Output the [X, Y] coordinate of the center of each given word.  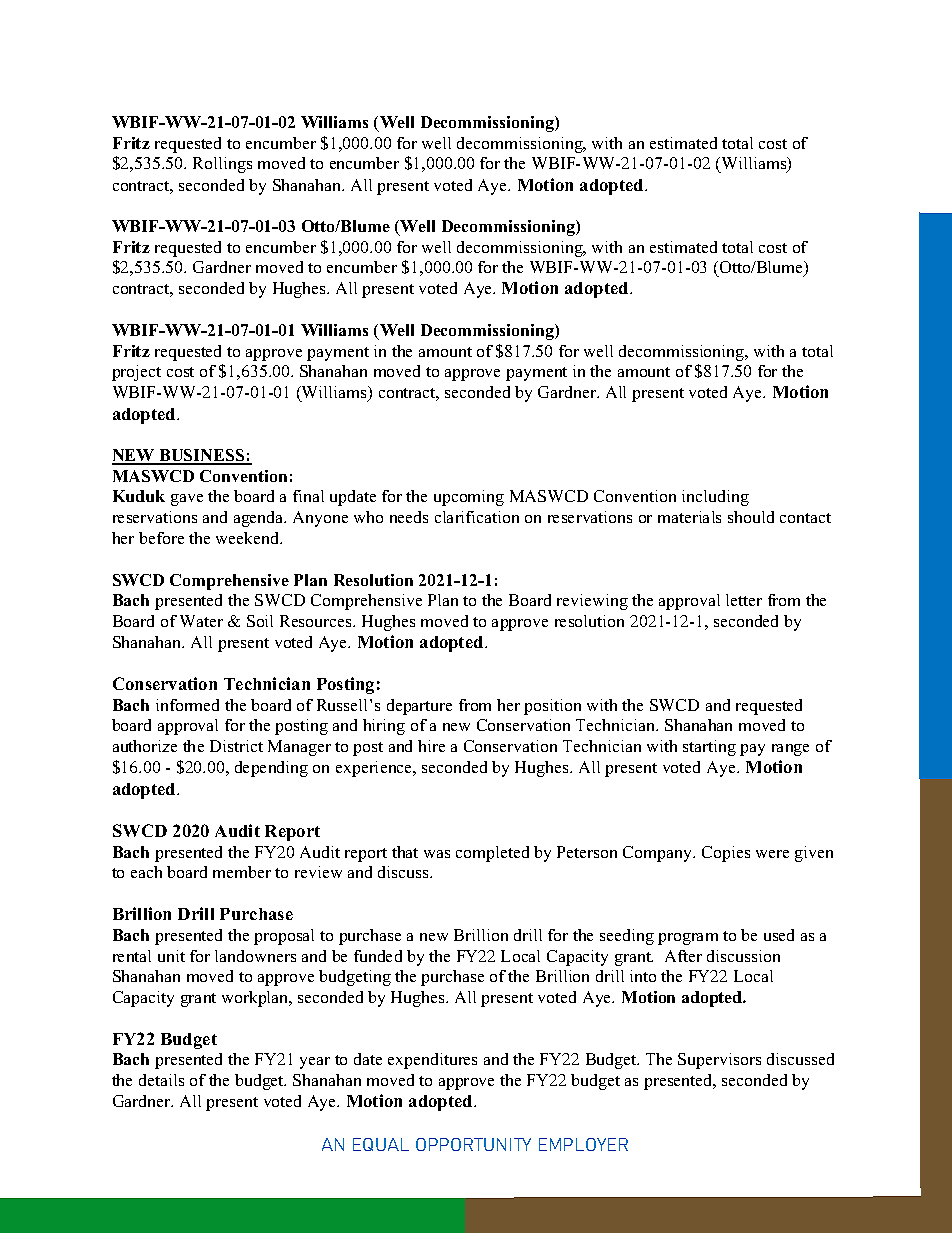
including [715, 498]
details [161, 1080]
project [136, 373]
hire [431, 746]
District [236, 746]
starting [709, 748]
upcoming [469, 498]
